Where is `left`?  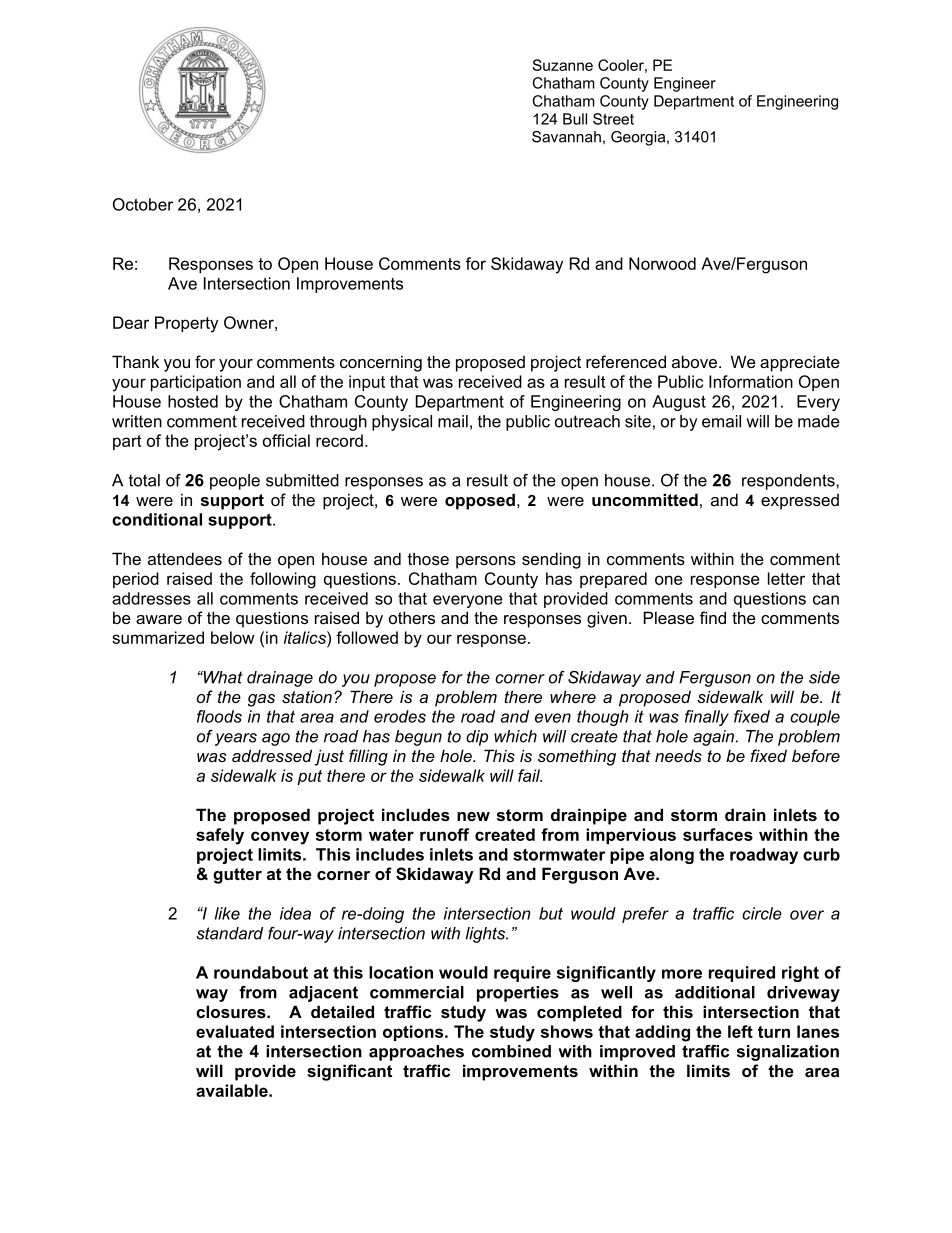 left is located at coordinates (740, 1031).
